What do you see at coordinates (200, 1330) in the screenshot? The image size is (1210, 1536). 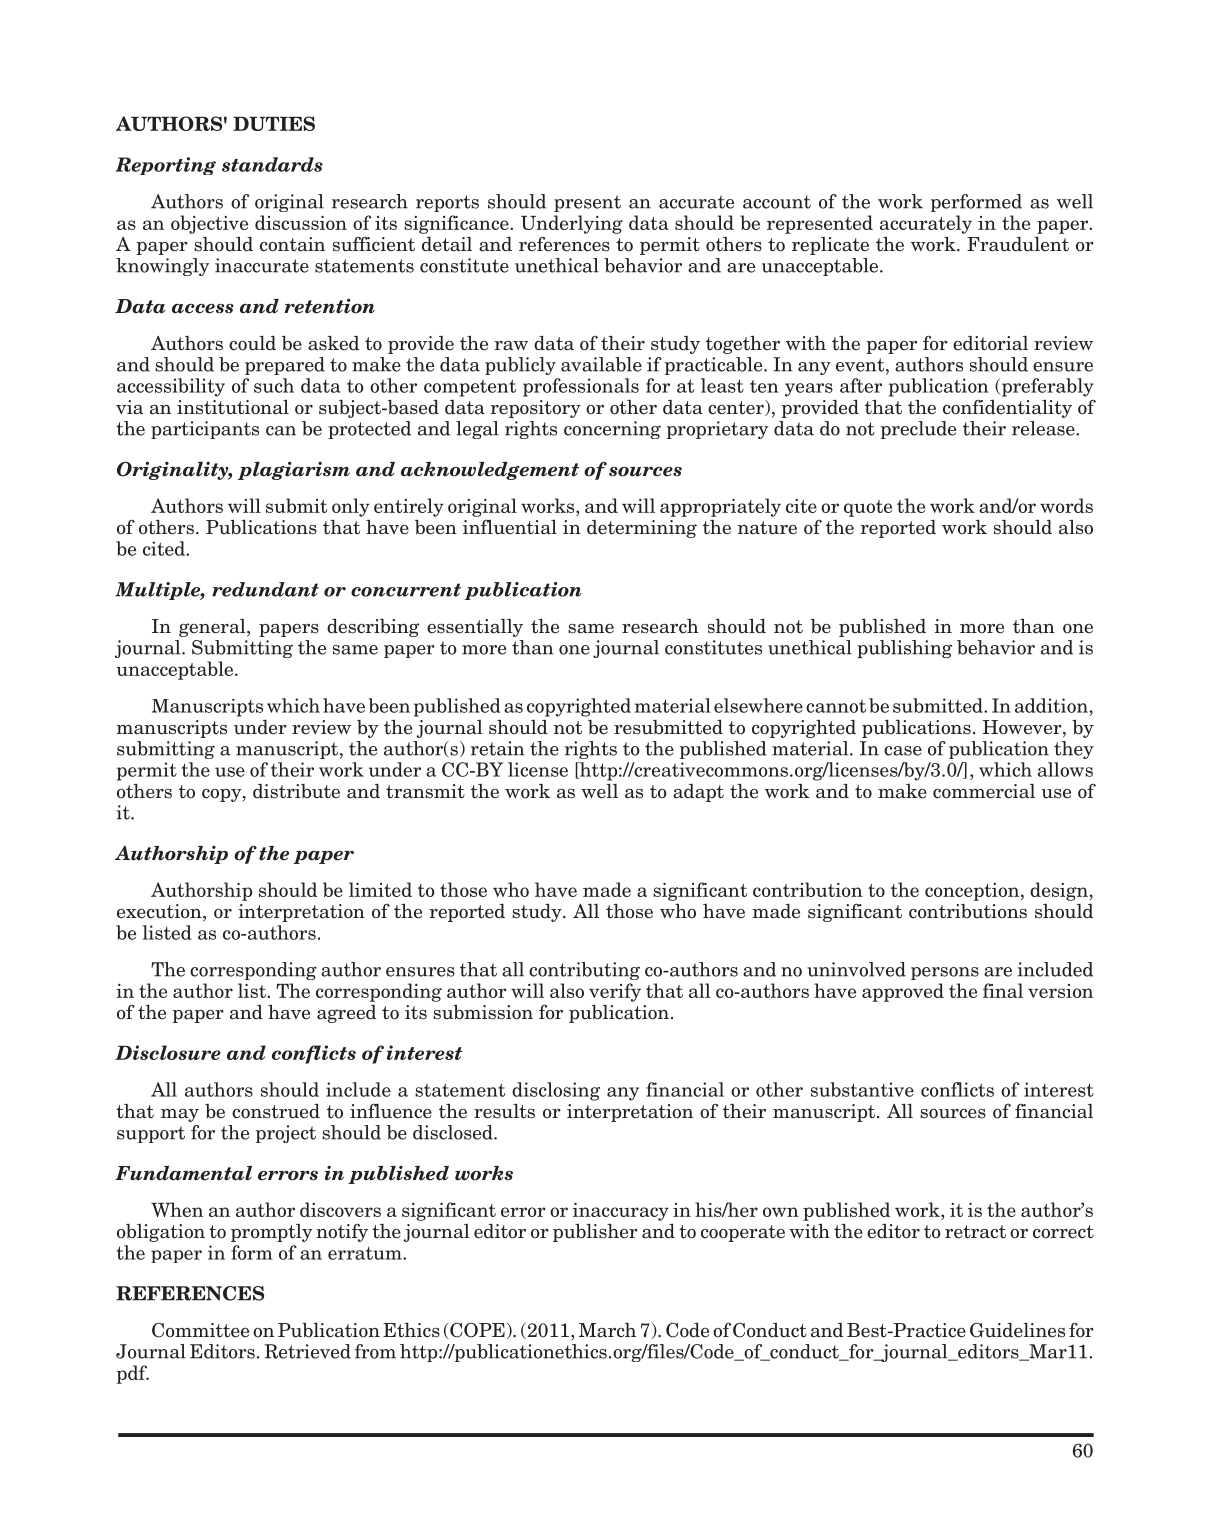 I see `Committee` at bounding box center [200, 1330].
